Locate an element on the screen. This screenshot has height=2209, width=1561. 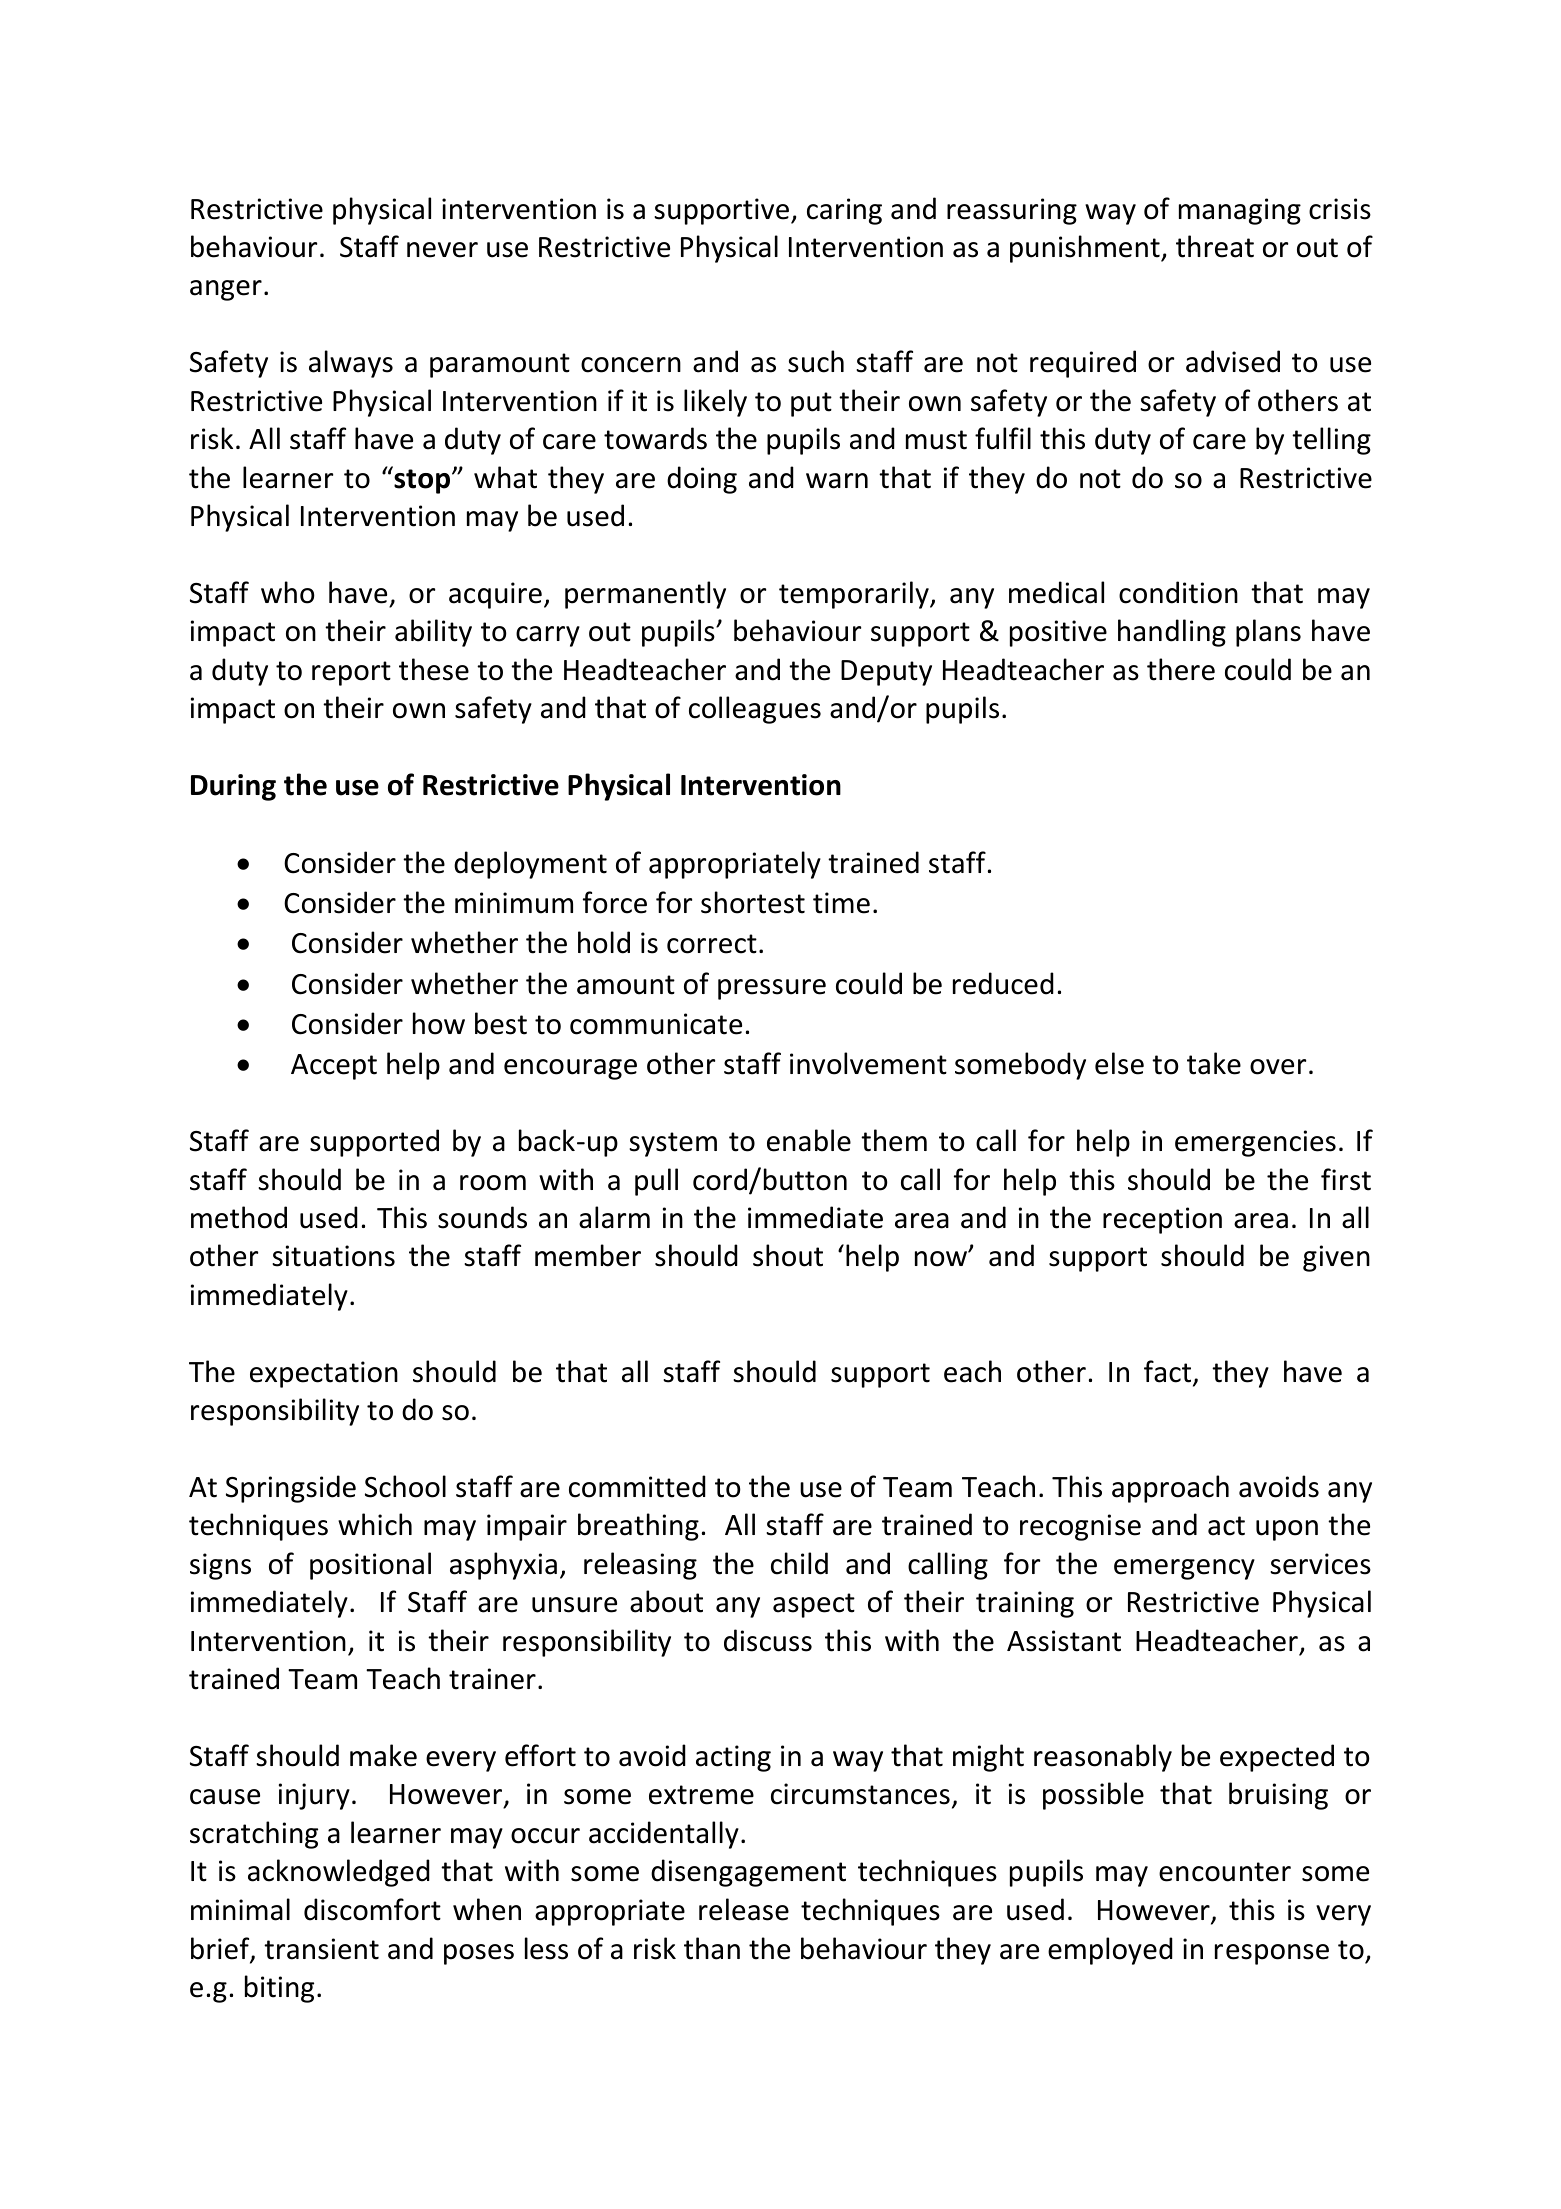
shout is located at coordinates (788, 1255).
